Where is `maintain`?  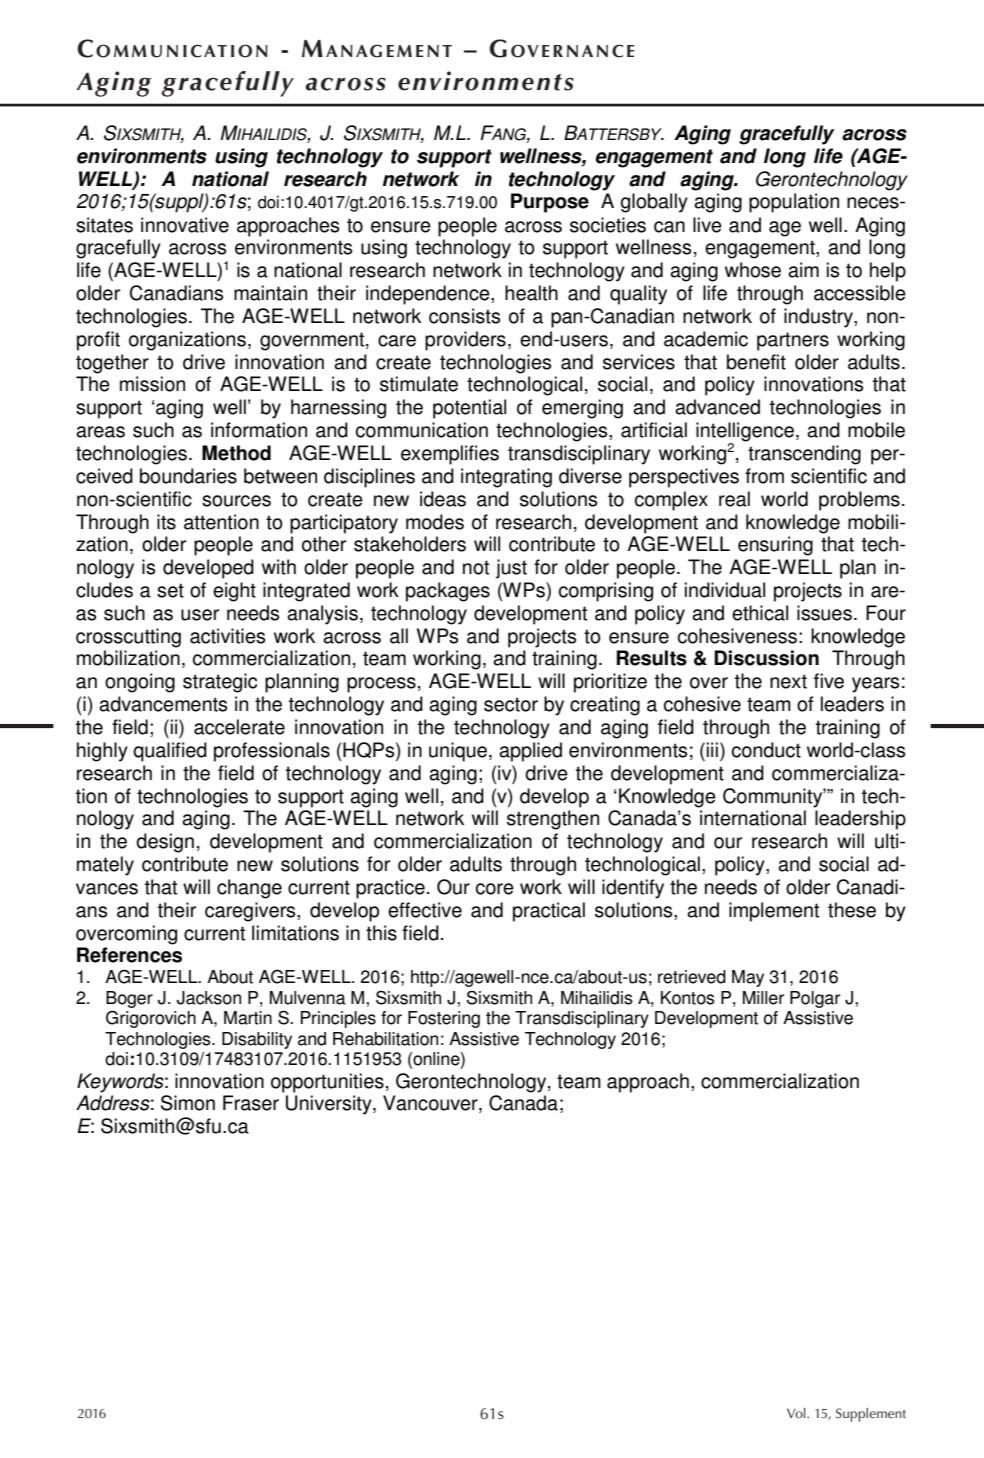
maintain is located at coordinates (270, 293).
